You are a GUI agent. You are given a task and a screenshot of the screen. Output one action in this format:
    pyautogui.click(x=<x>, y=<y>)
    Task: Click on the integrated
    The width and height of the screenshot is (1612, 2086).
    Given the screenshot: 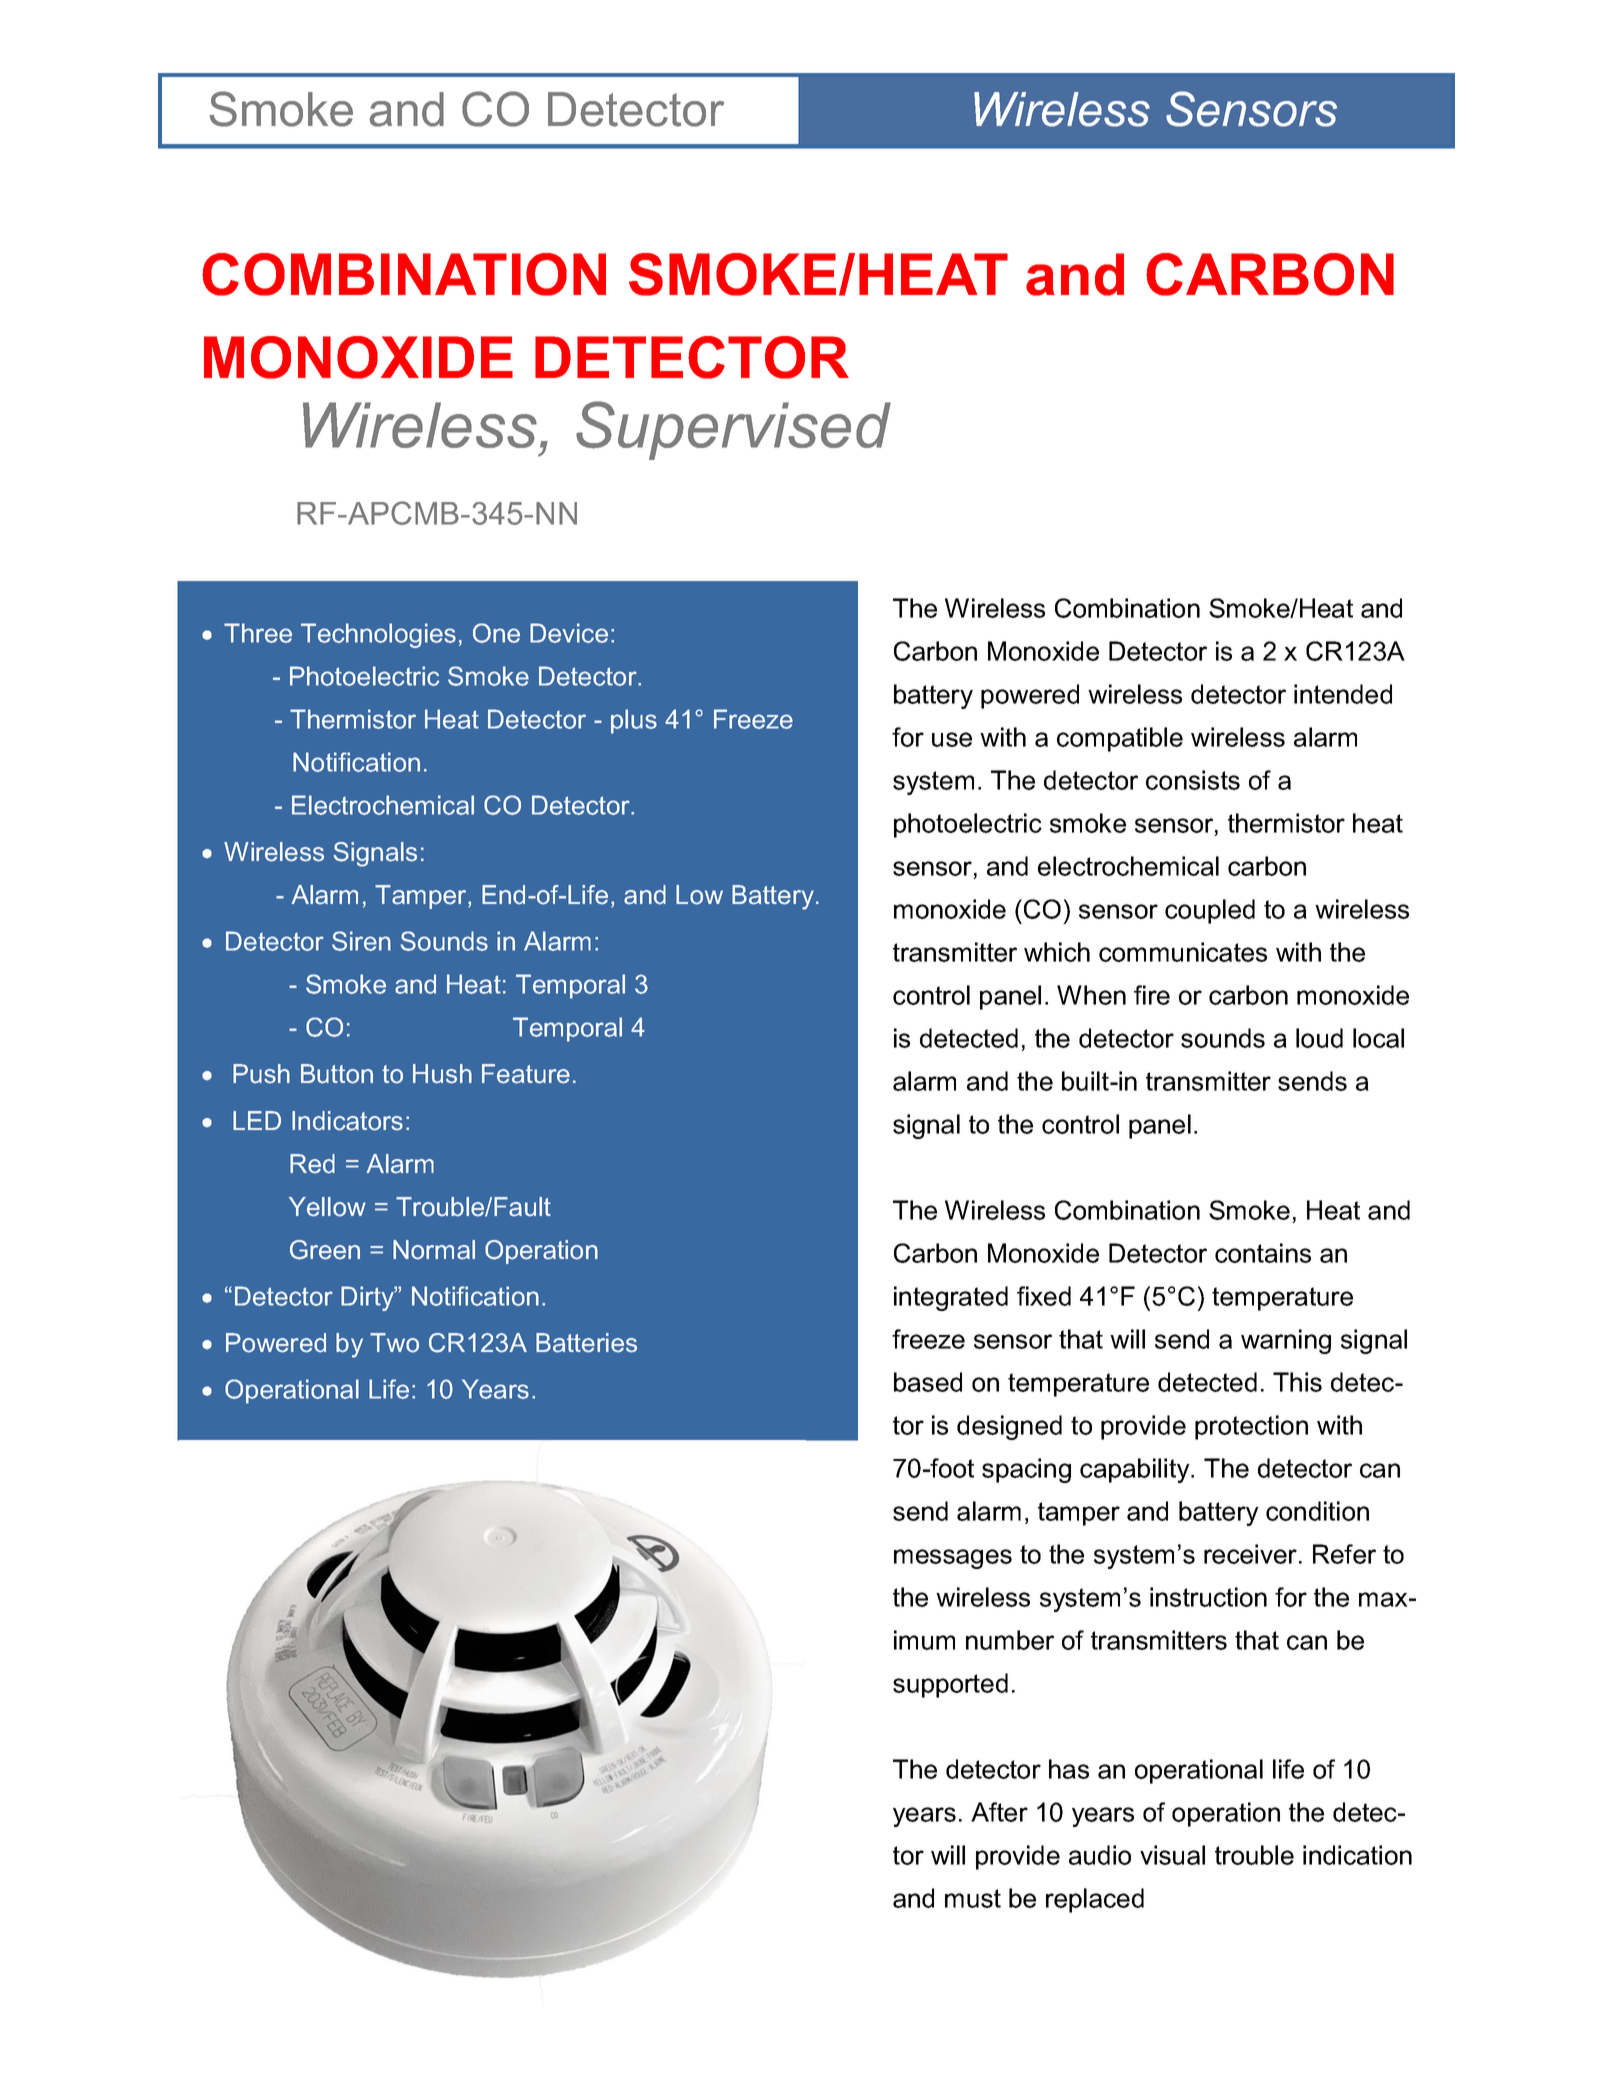 What is the action you would take?
    pyautogui.click(x=951, y=1298)
